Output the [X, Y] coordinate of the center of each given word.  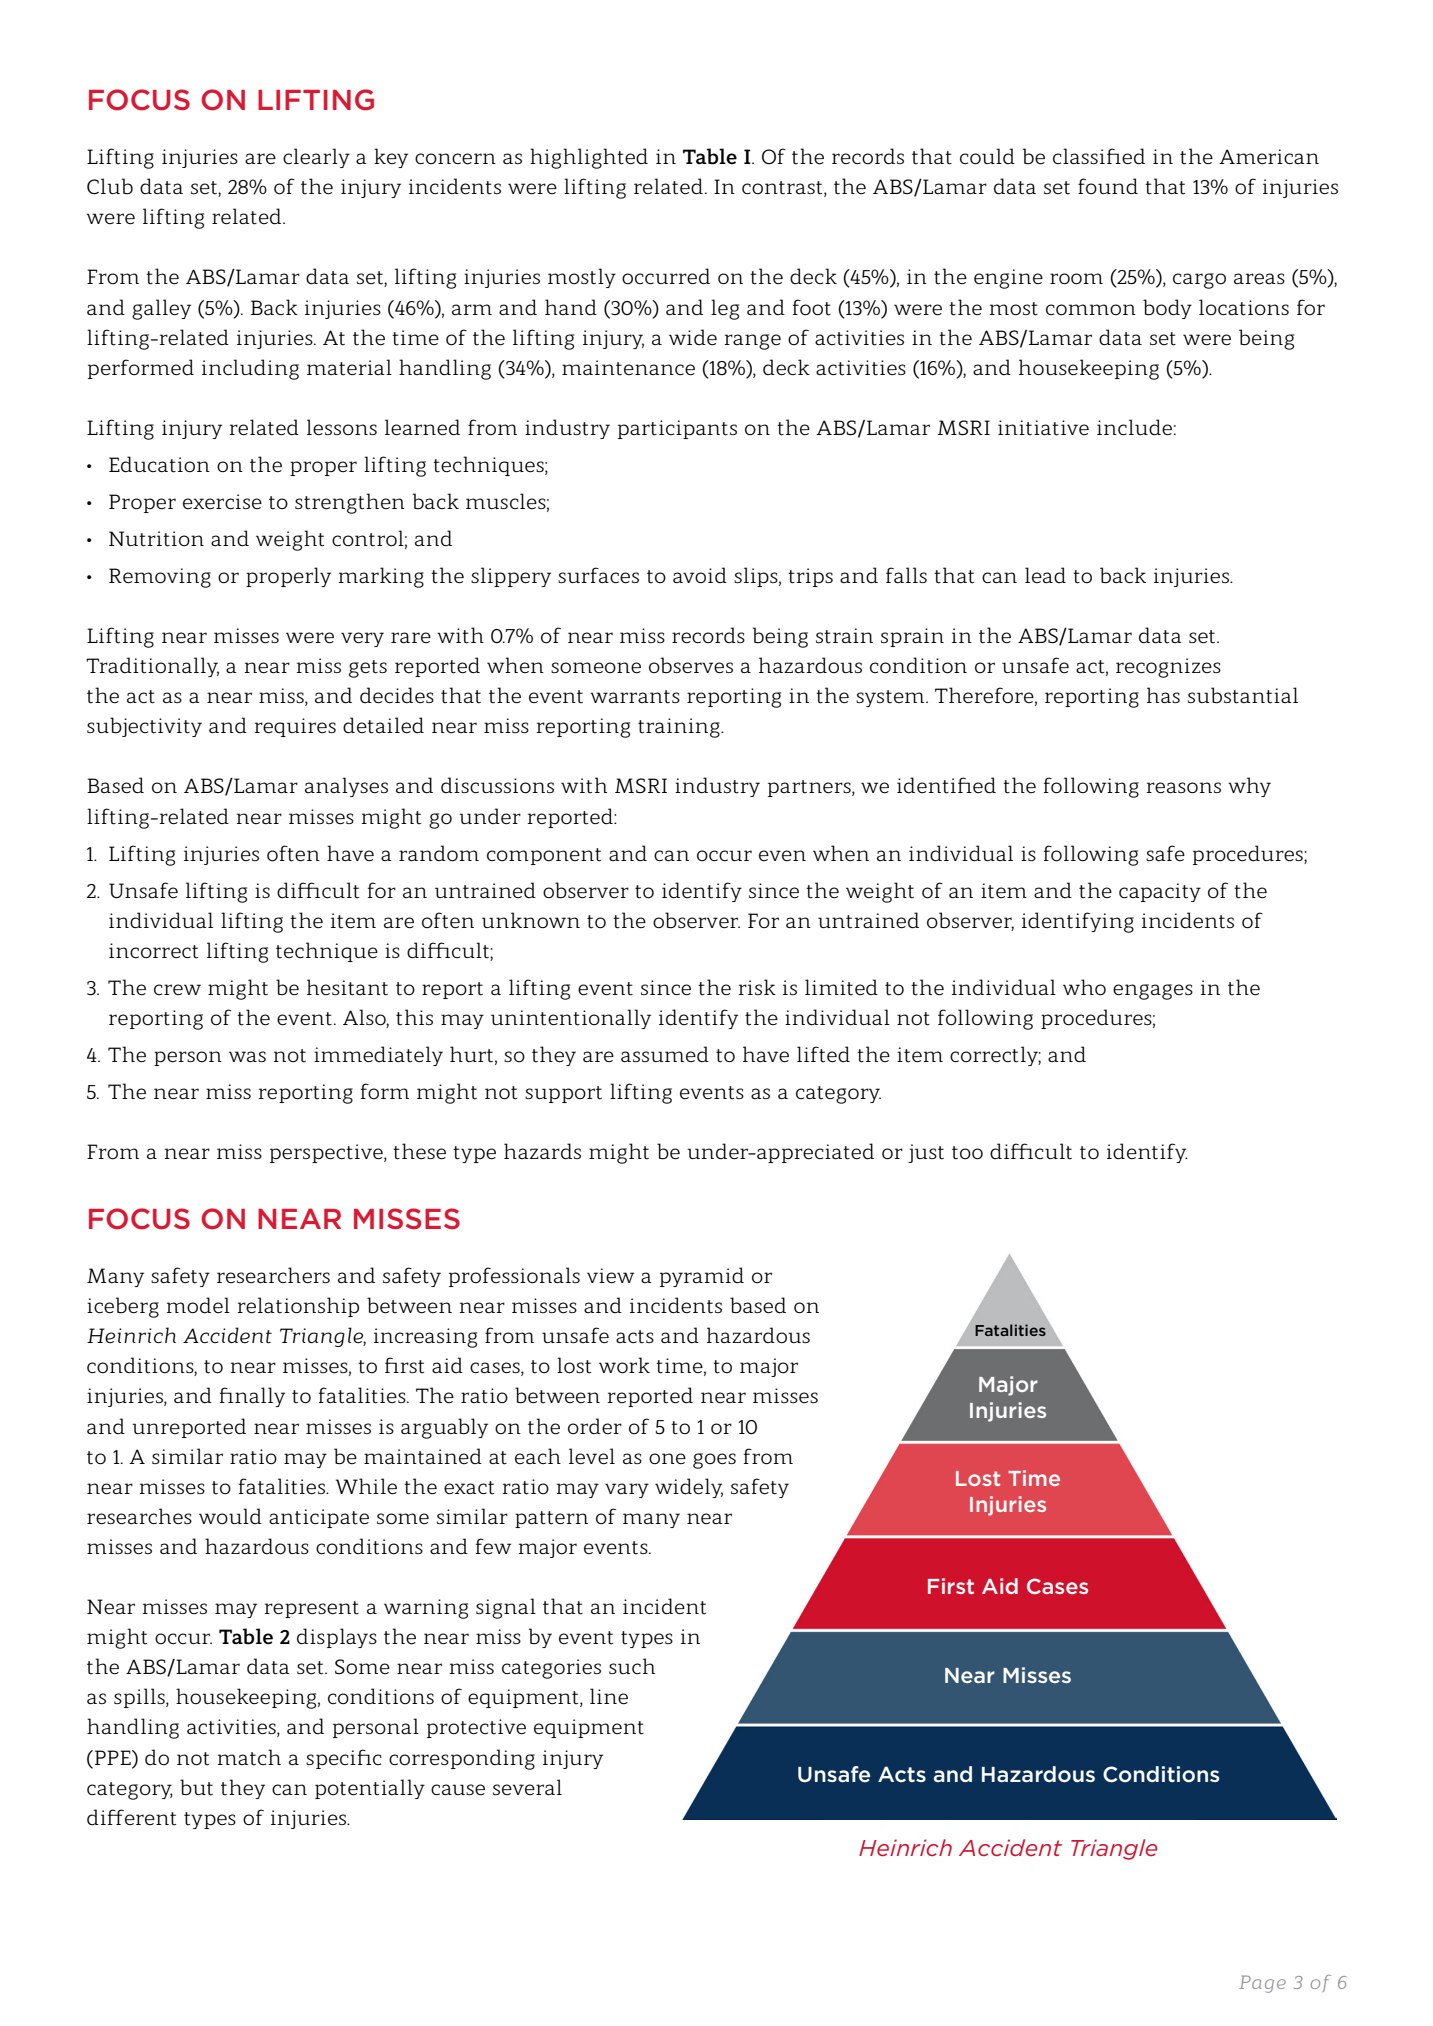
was [247, 1056]
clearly [316, 158]
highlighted [589, 158]
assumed [665, 1054]
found [1108, 186]
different [131, 1817]
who [1084, 987]
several [527, 1787]
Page [1262, 1984]
